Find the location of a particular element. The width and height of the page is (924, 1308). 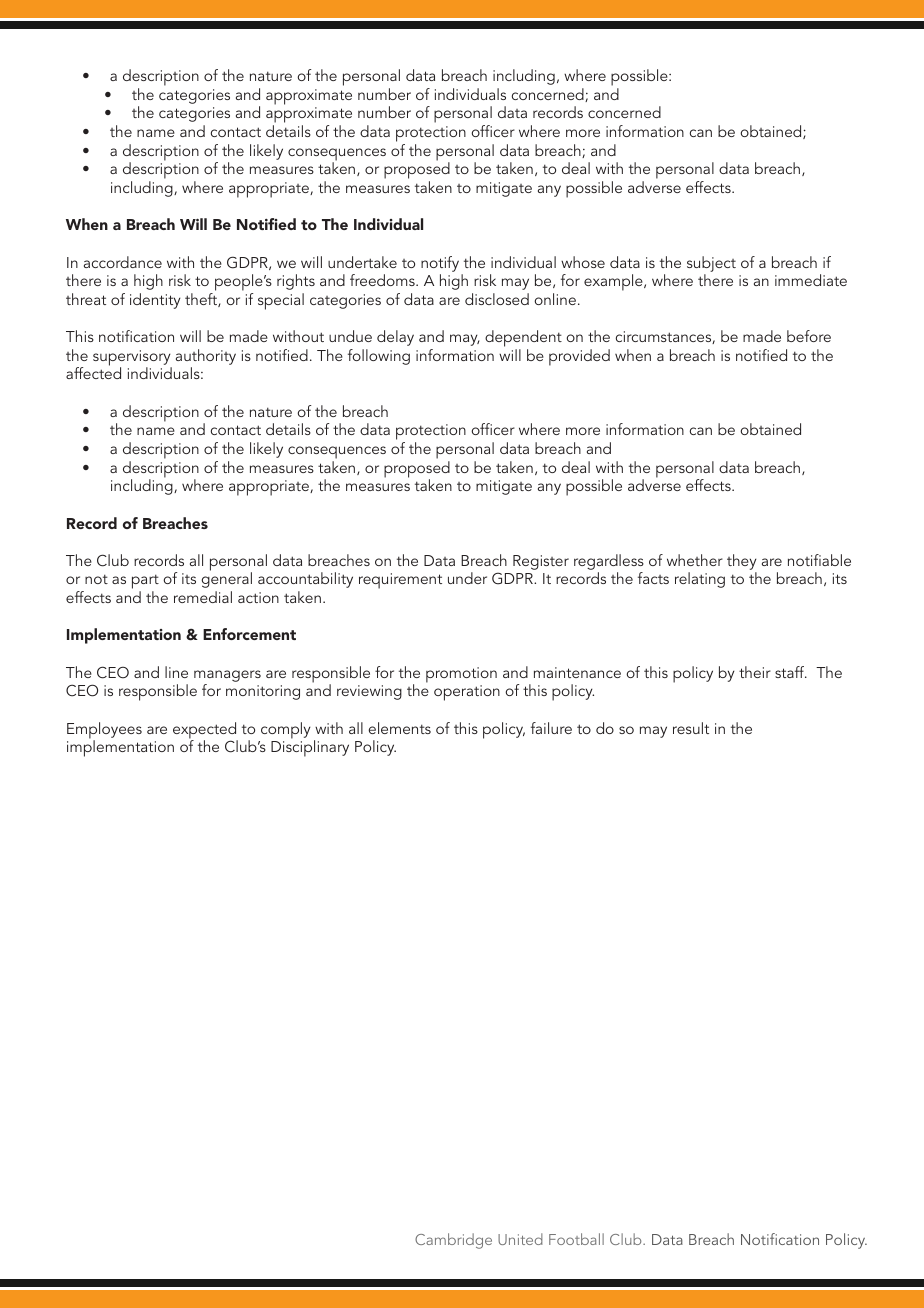

elements is located at coordinates (399, 728).
